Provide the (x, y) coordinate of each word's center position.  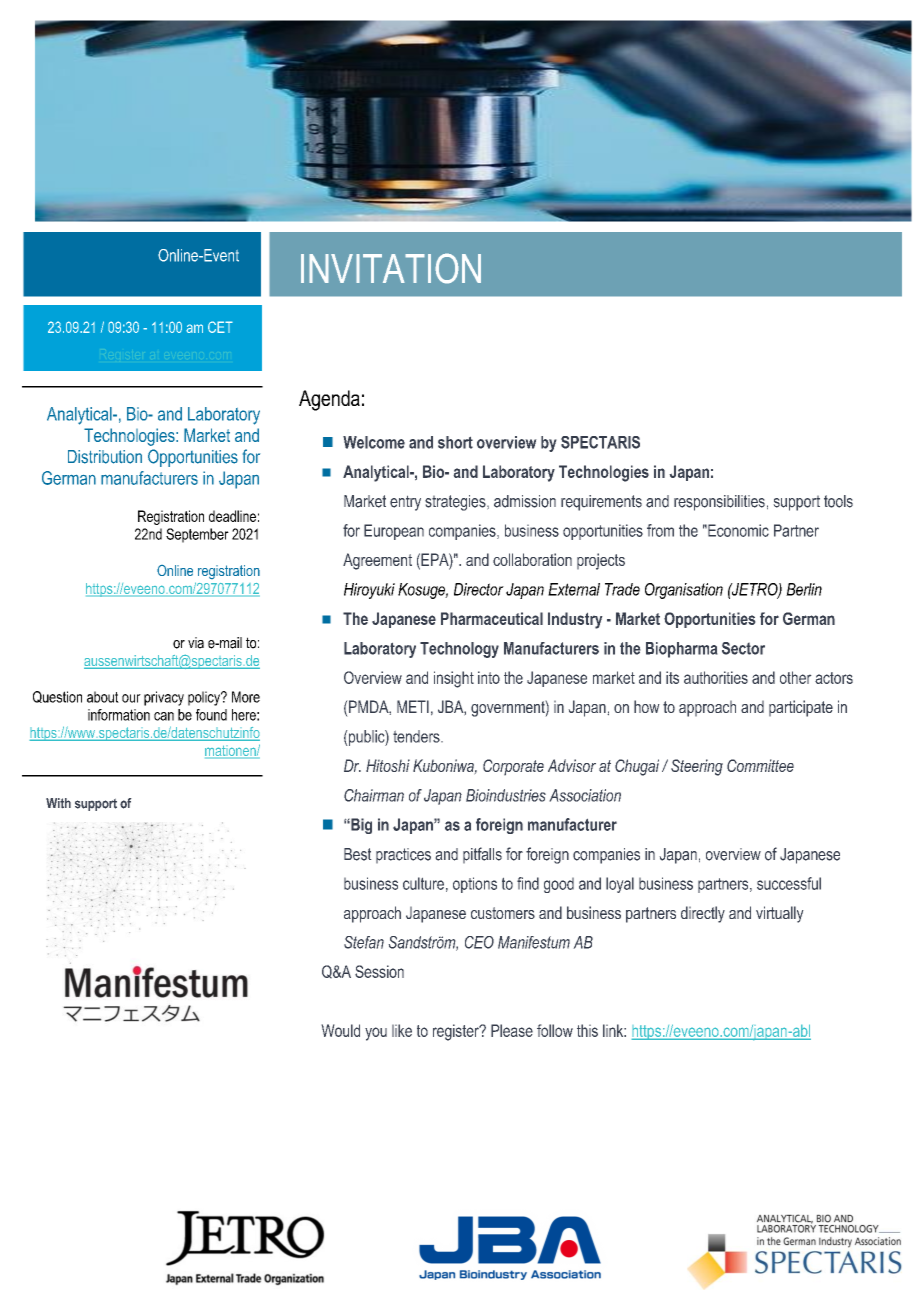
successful (789, 883)
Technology (459, 650)
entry (405, 503)
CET (220, 327)
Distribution (105, 457)
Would (340, 1030)
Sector (743, 648)
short (455, 442)
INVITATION (391, 268)
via (196, 643)
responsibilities (719, 503)
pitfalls (482, 855)
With (58, 803)
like (402, 1030)
